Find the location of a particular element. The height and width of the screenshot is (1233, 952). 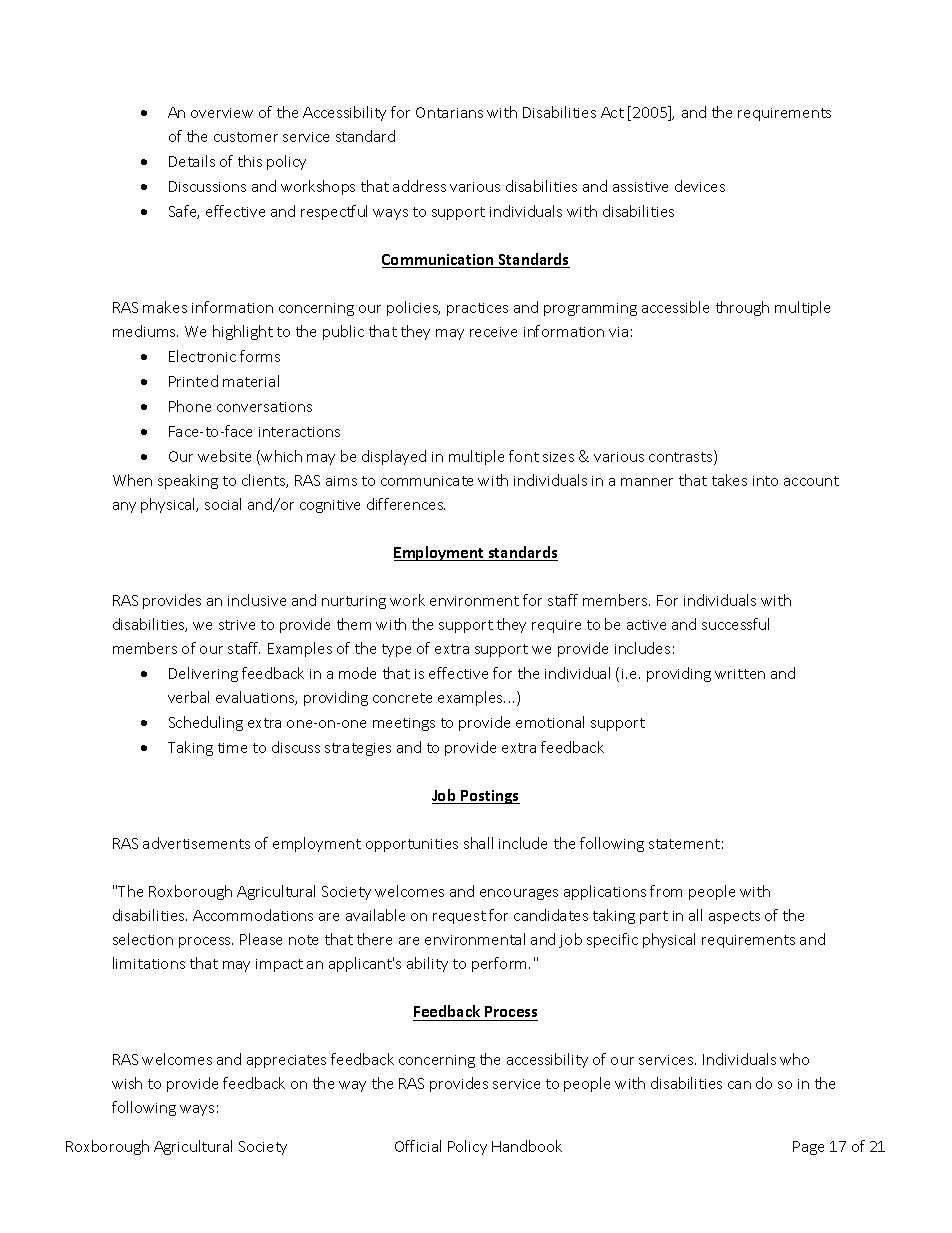

Official is located at coordinates (418, 1146).
